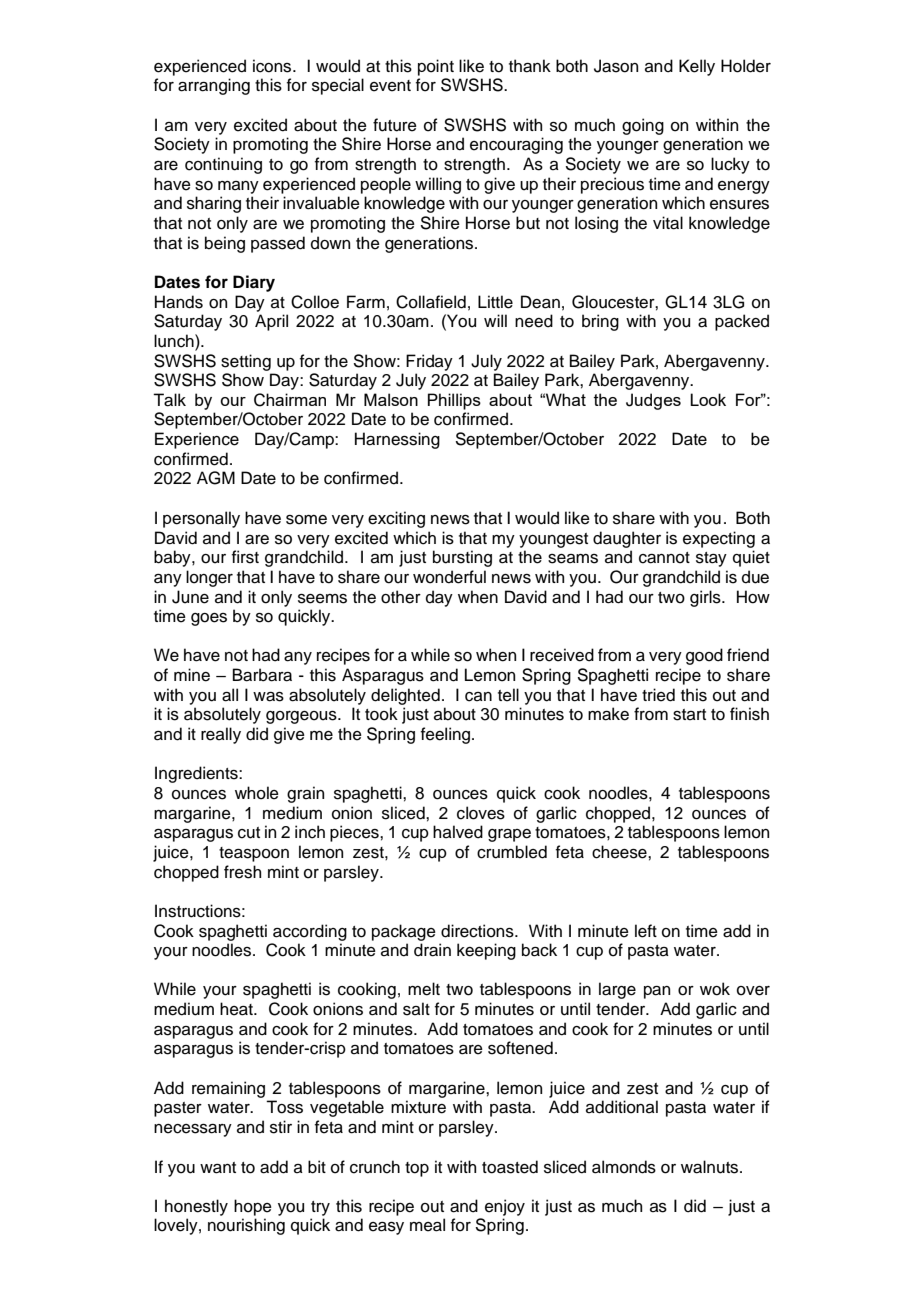  Describe the element at coordinates (253, 1207) in the screenshot. I see `hope` at that location.
